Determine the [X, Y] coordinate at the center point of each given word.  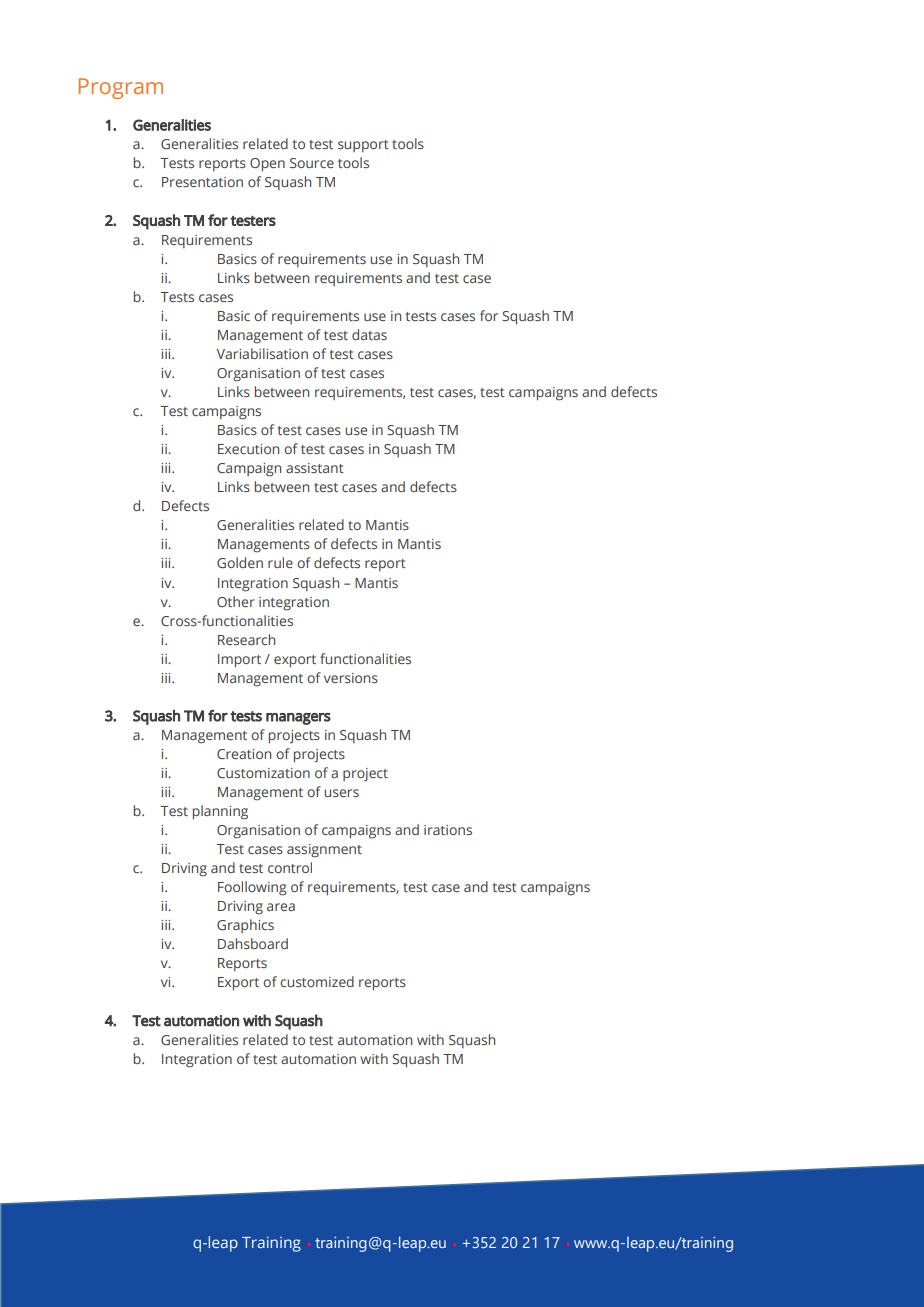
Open [267, 165]
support [363, 146]
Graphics [245, 926]
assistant [315, 468]
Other [236, 601]
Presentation [202, 182]
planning [220, 812]
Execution [248, 449]
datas [369, 334]
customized [317, 981]
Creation [244, 754]
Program [120, 88]
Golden [240, 562]
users [341, 793]
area [281, 907]
